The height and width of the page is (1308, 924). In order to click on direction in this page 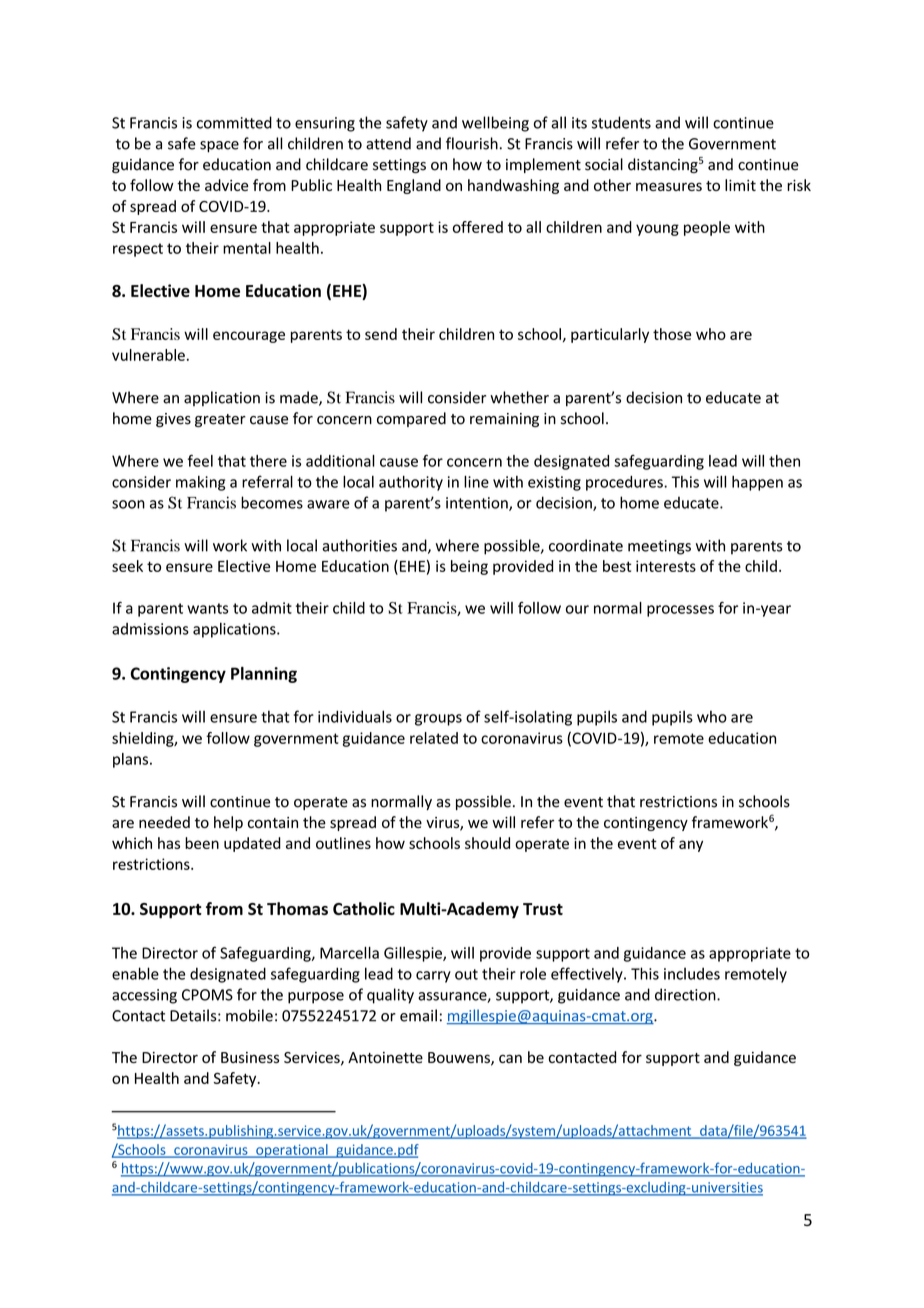, I will do `click(686, 994)`.
